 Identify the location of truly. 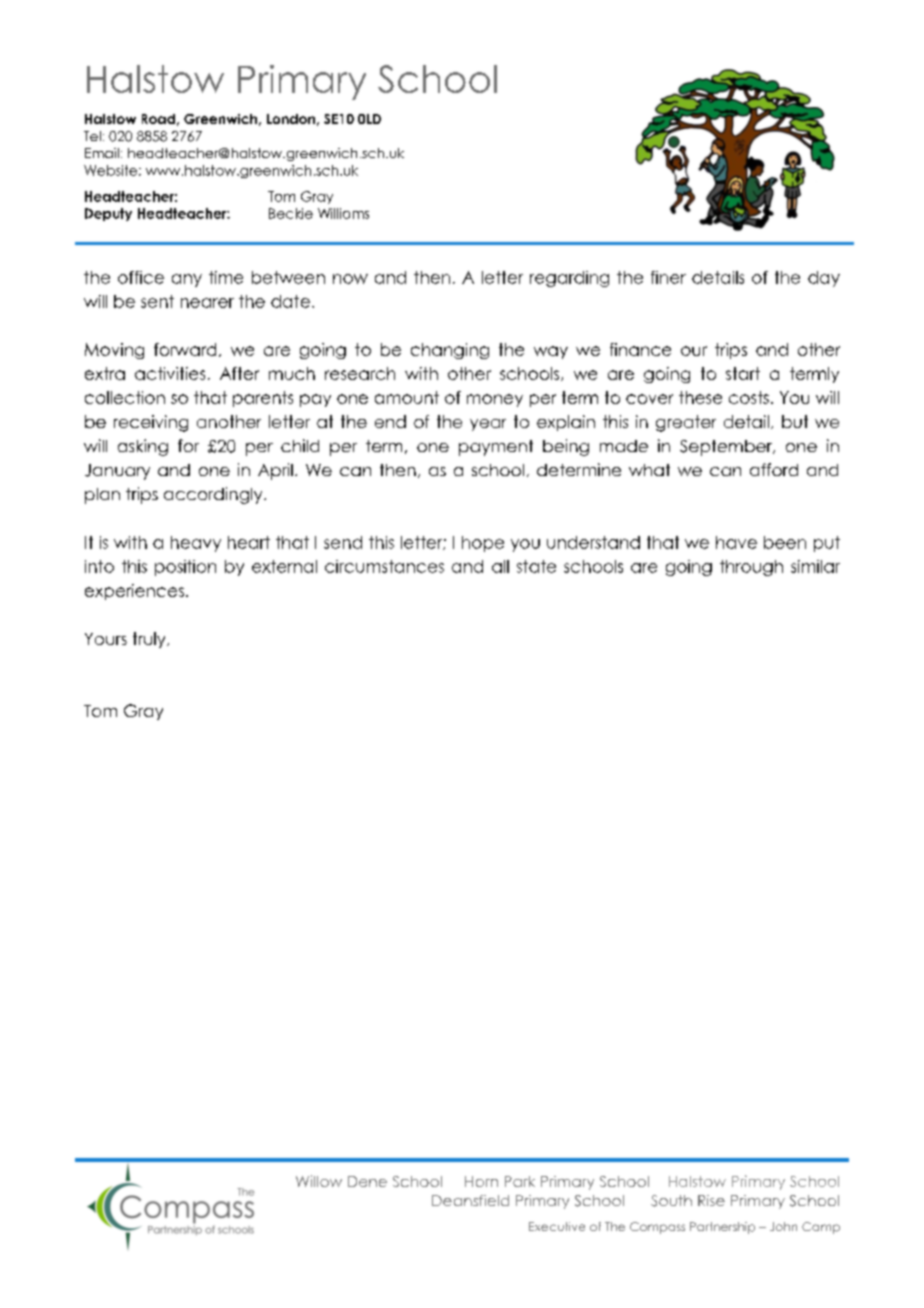
(150, 640).
